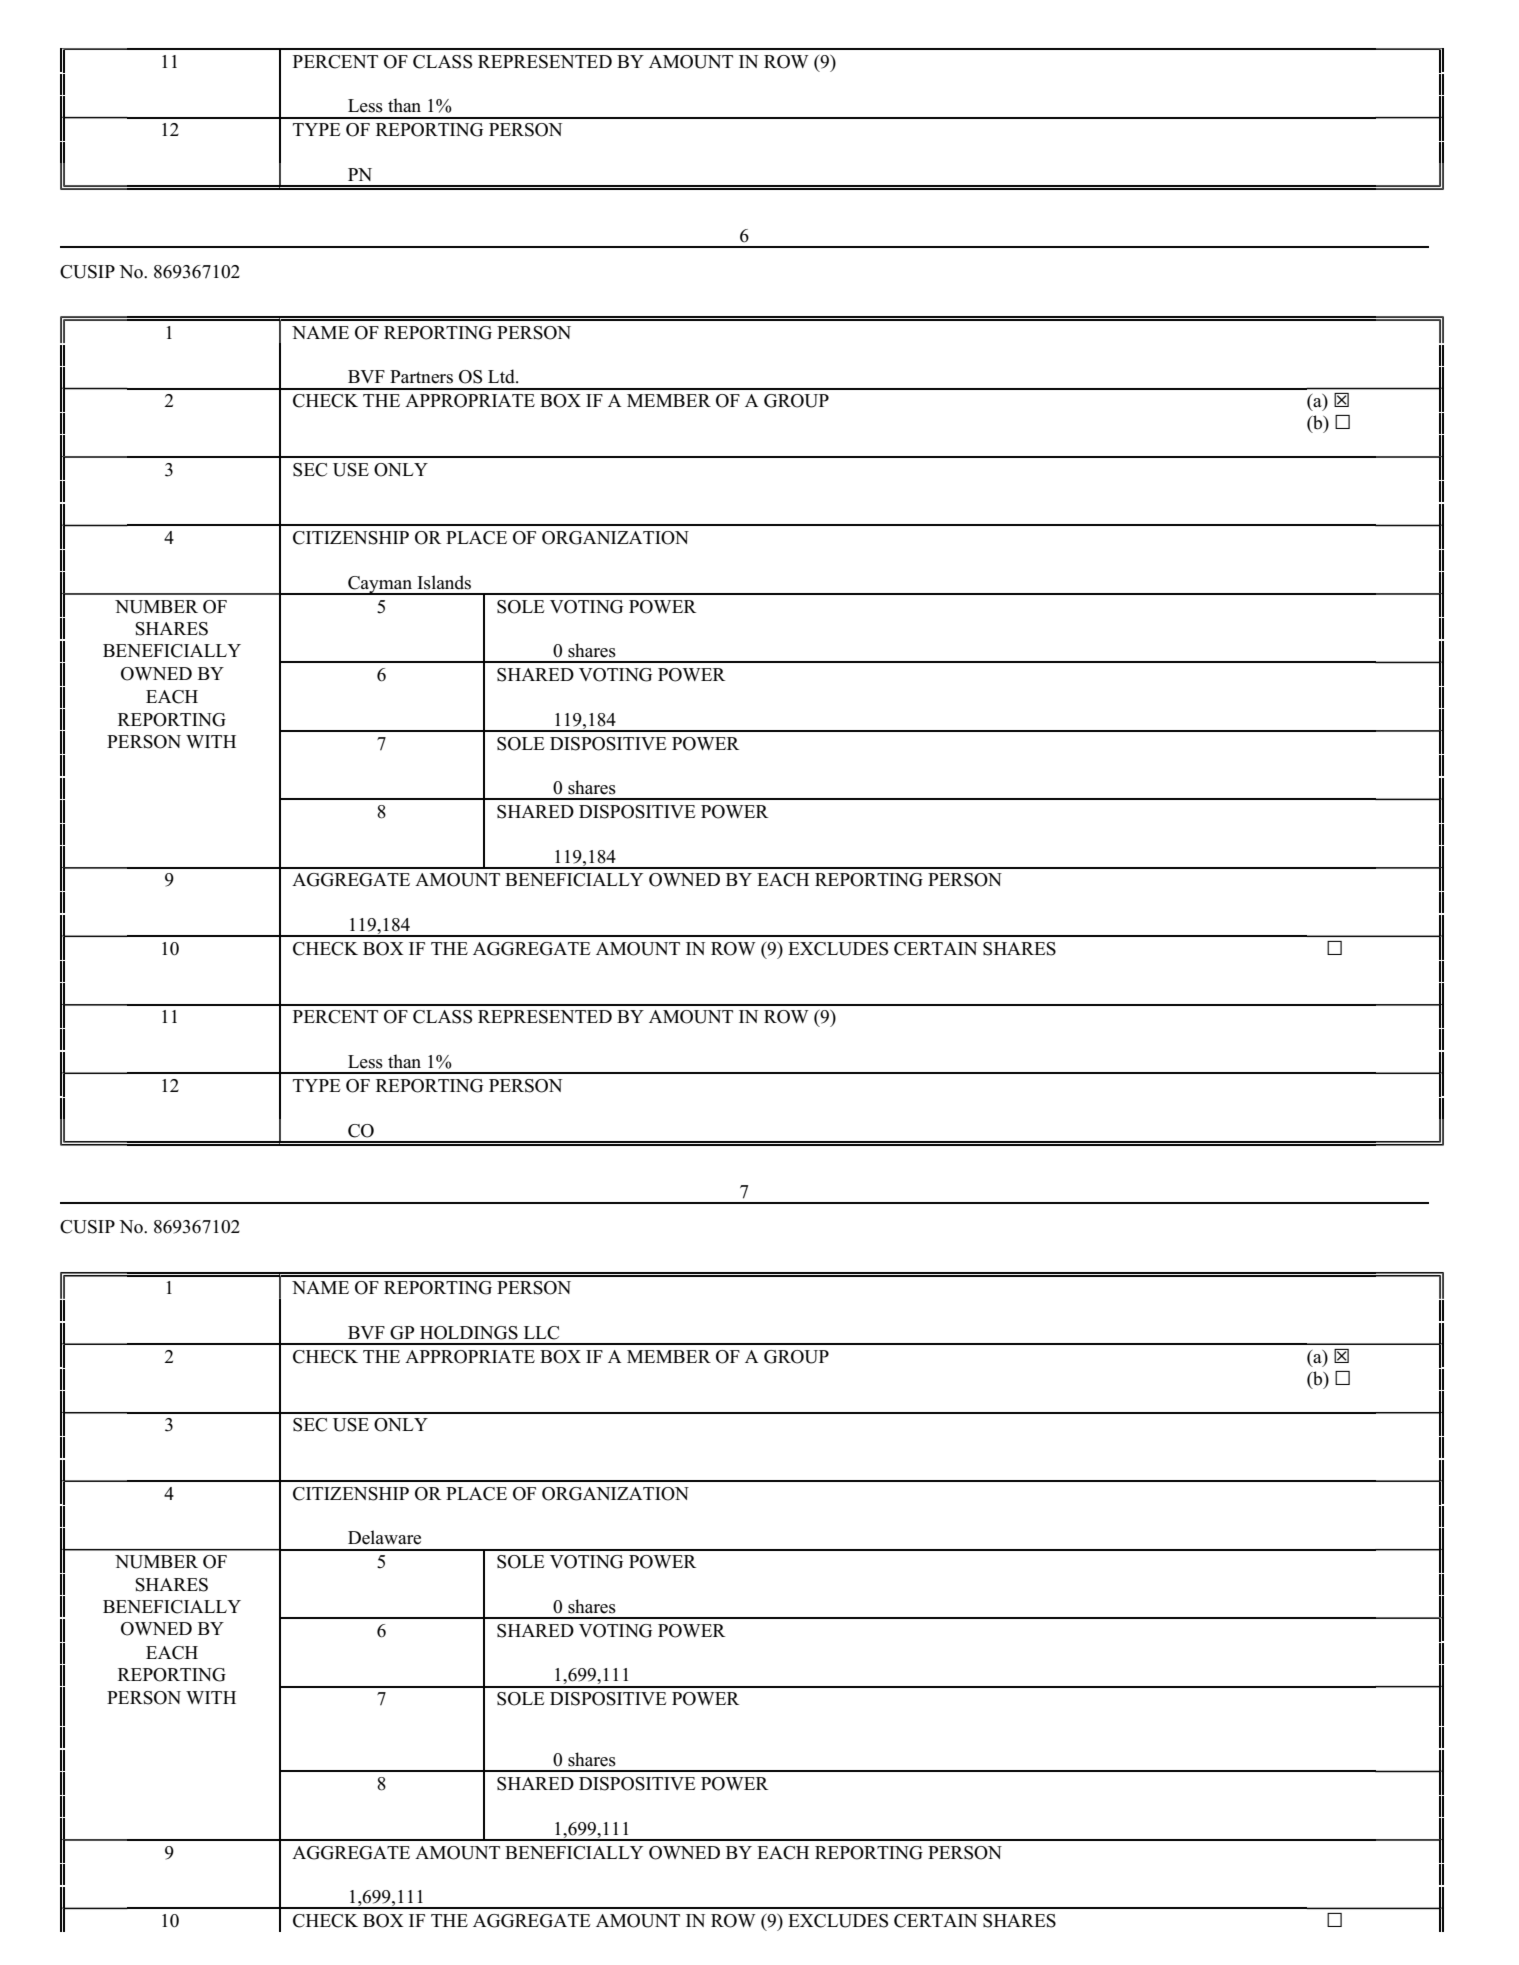 The image size is (1519, 1965). What do you see at coordinates (380, 585) in the page?
I see `Cayman` at bounding box center [380, 585].
